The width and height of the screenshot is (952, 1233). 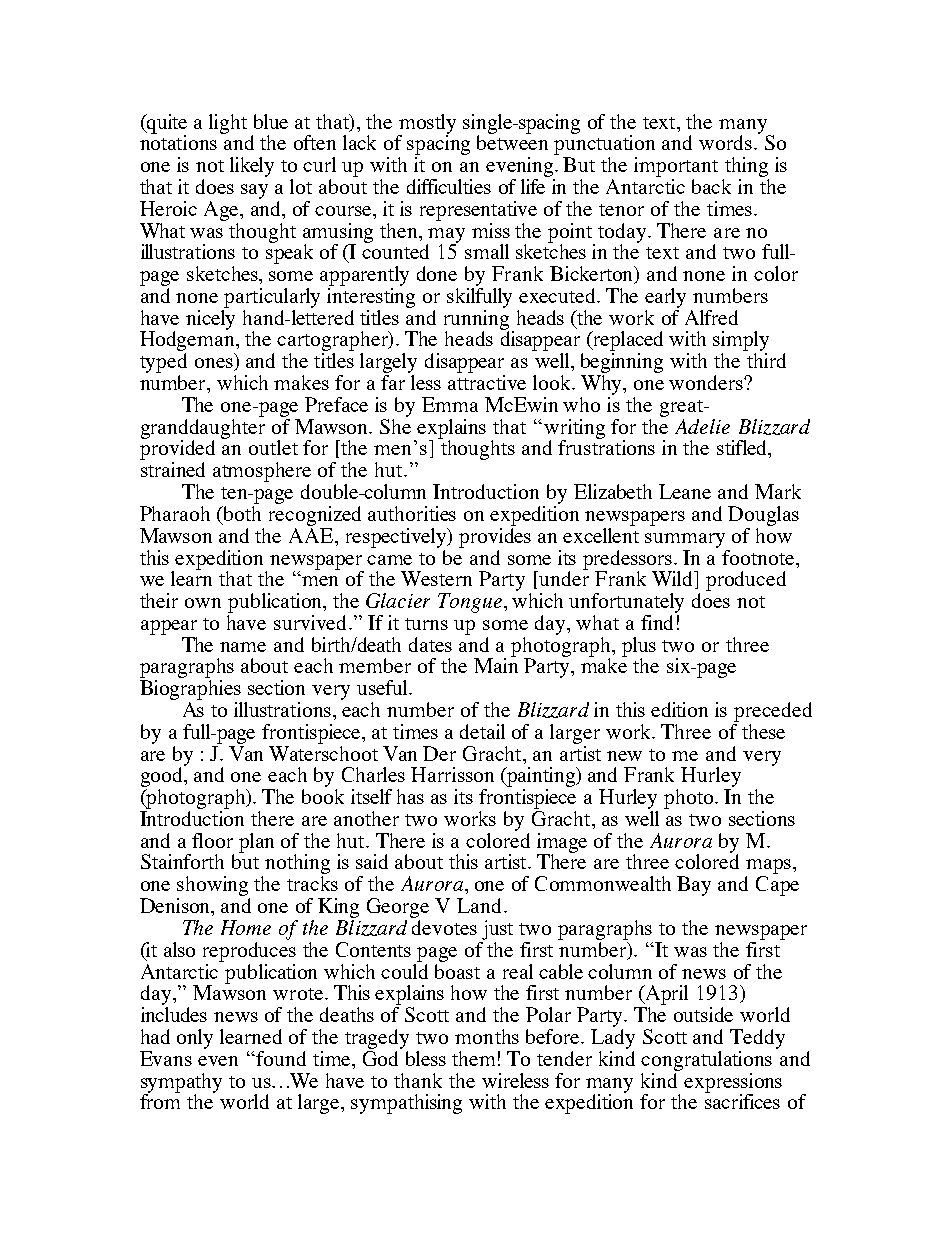 I want to click on own, so click(x=203, y=603).
